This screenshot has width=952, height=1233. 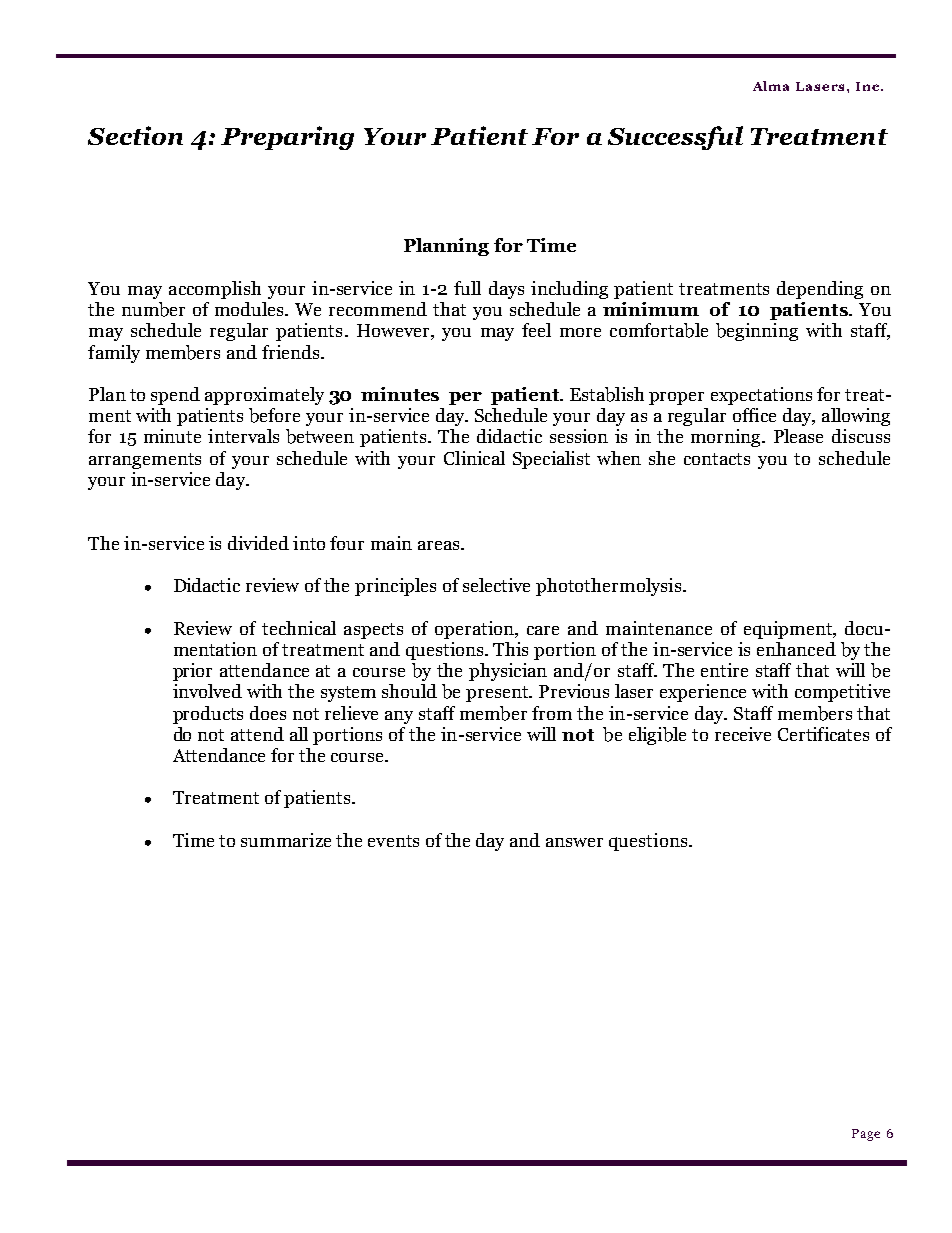 I want to click on answer, so click(x=574, y=842).
